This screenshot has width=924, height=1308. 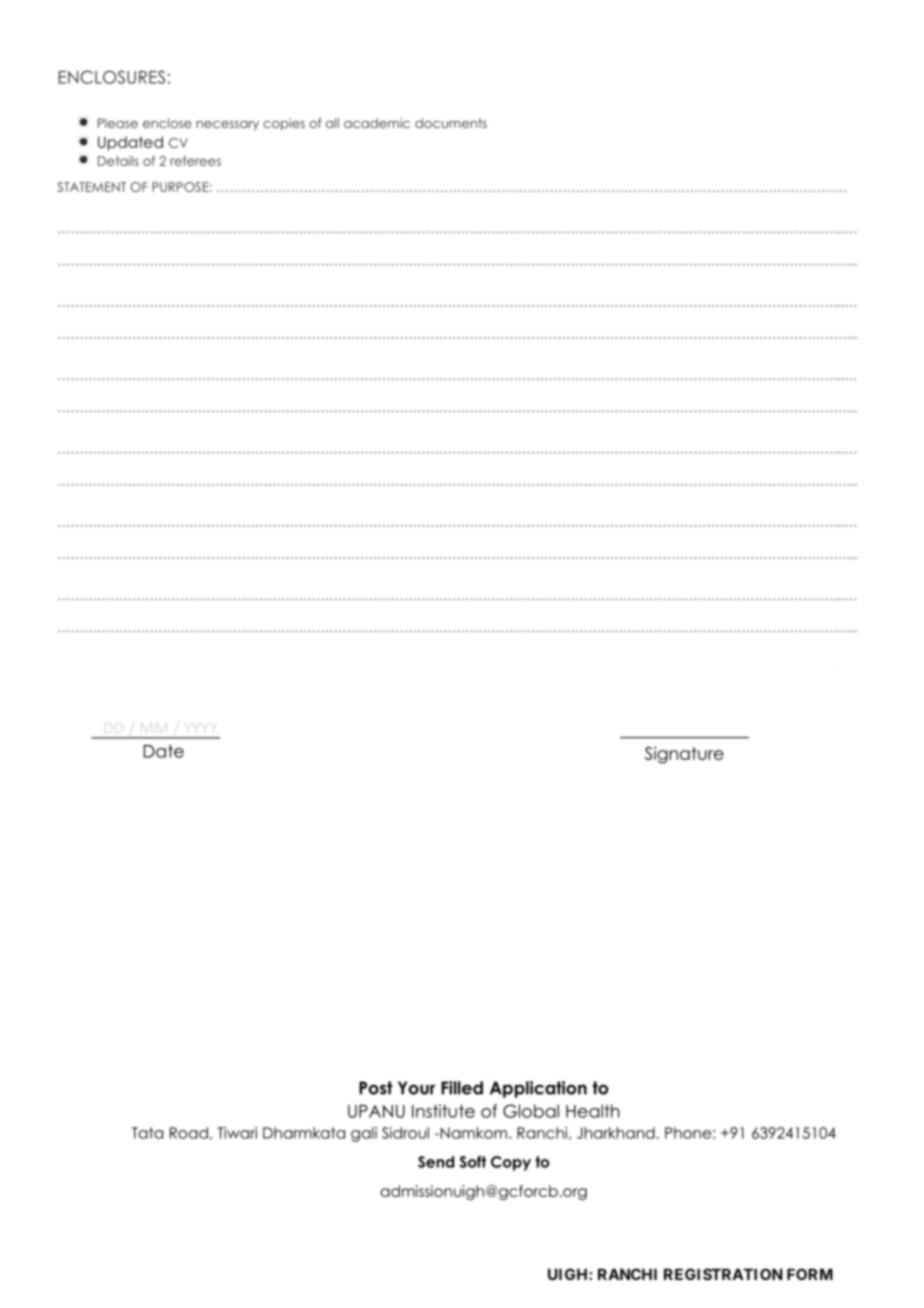 What do you see at coordinates (91, 187) in the screenshot?
I see `STATEMENT` at bounding box center [91, 187].
